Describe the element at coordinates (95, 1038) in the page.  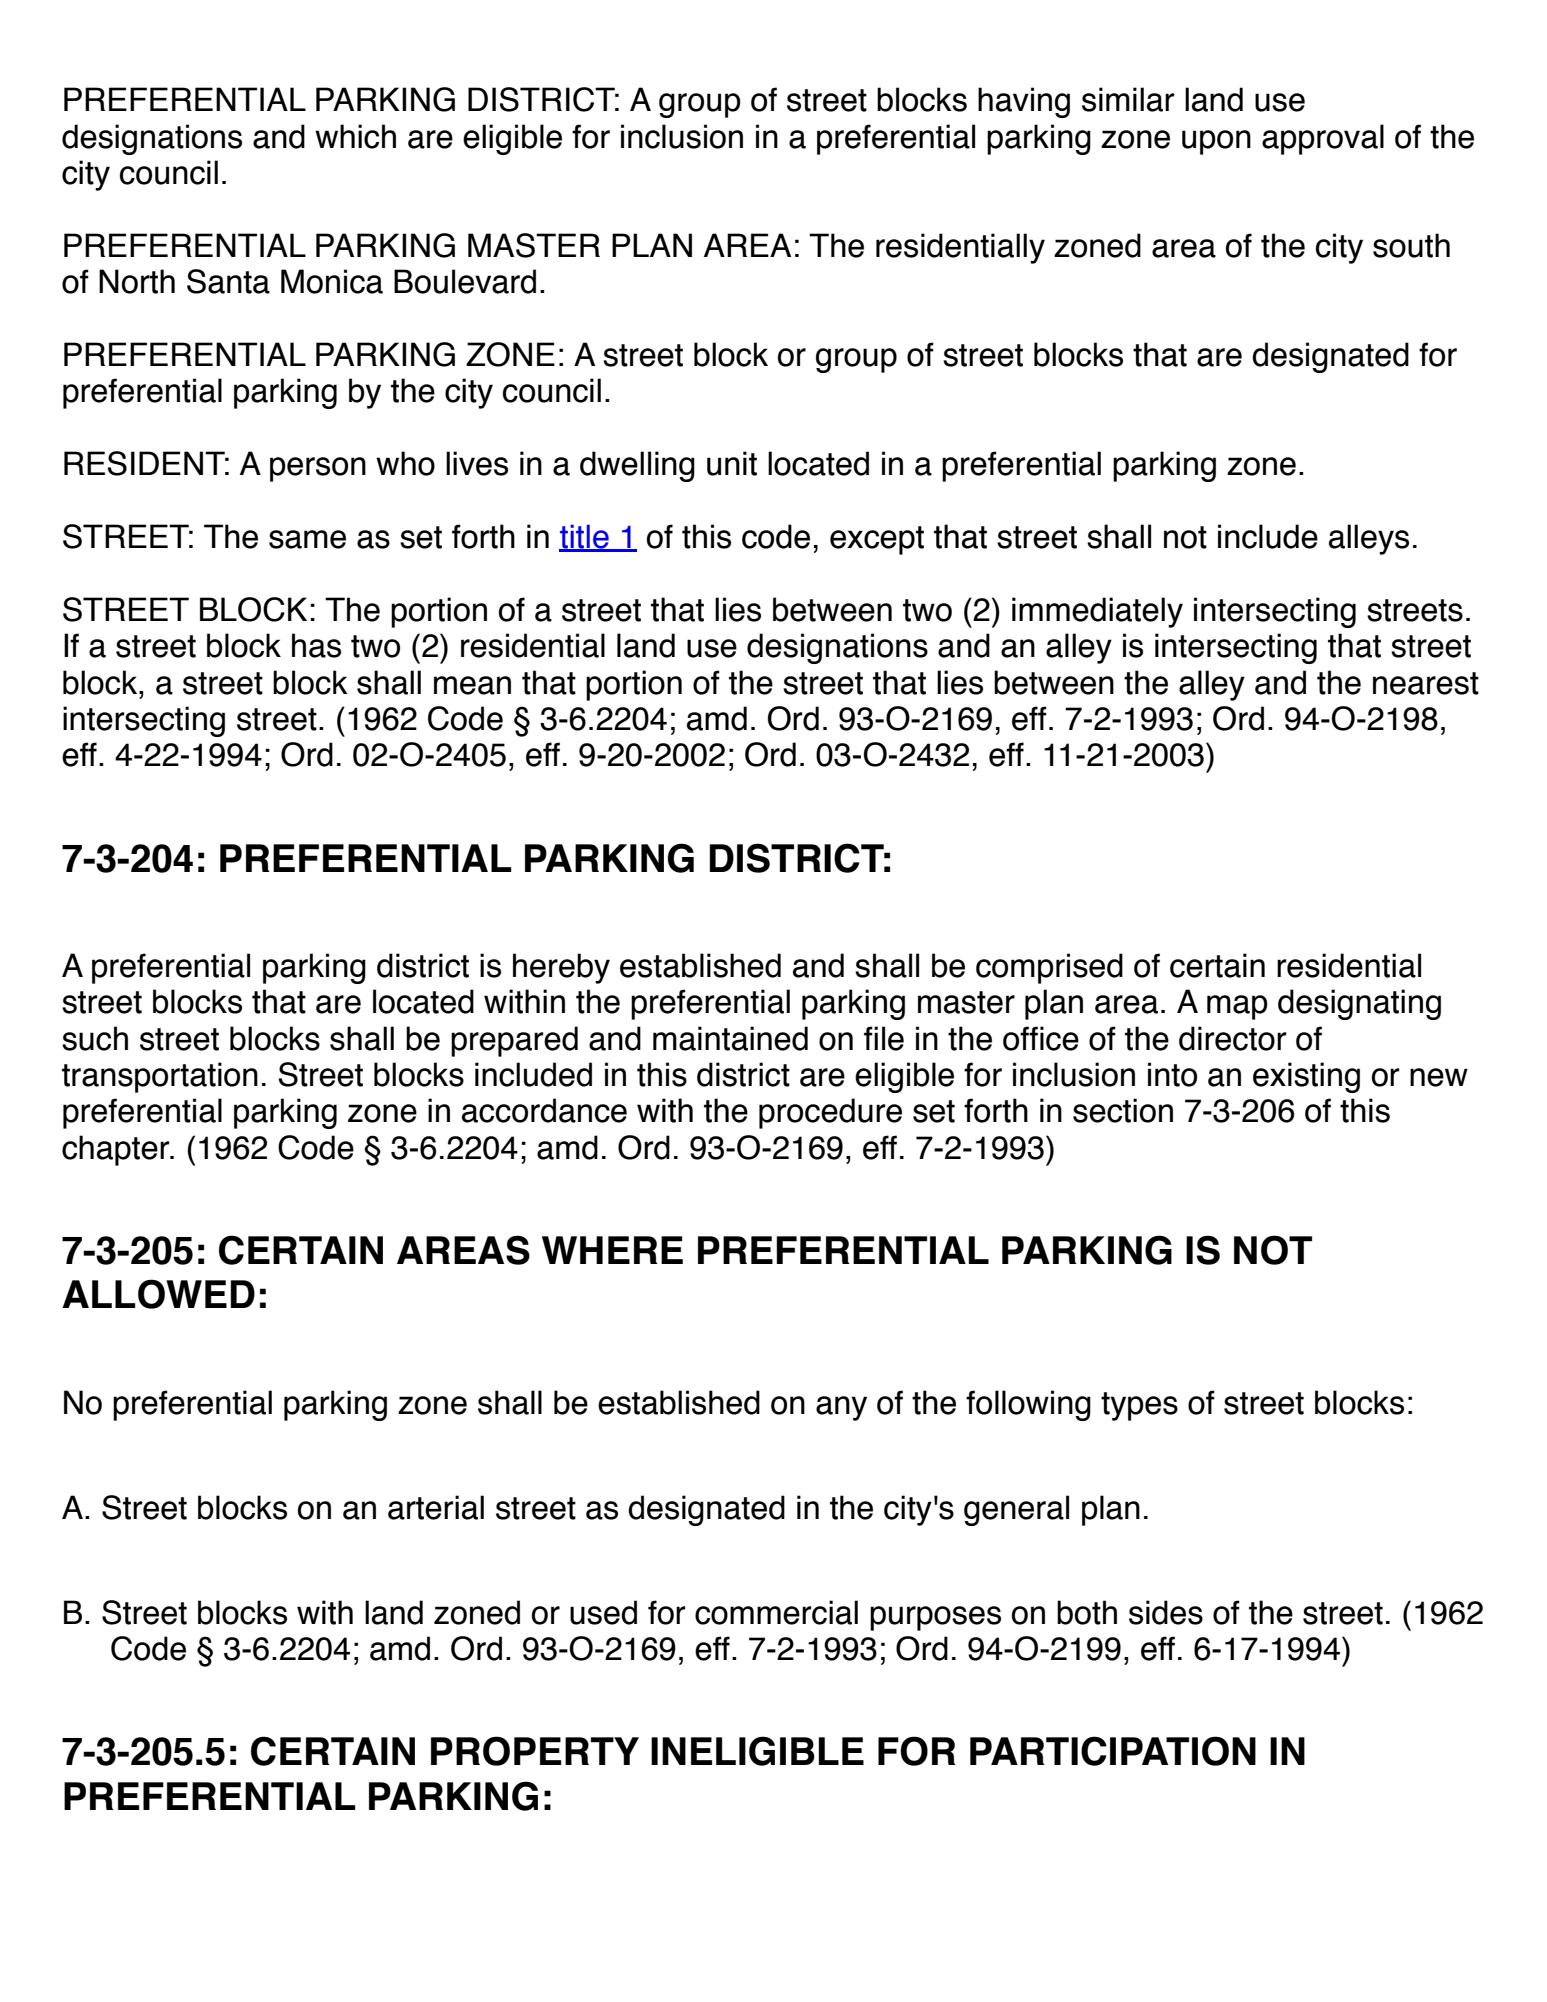
I see `such` at that location.
